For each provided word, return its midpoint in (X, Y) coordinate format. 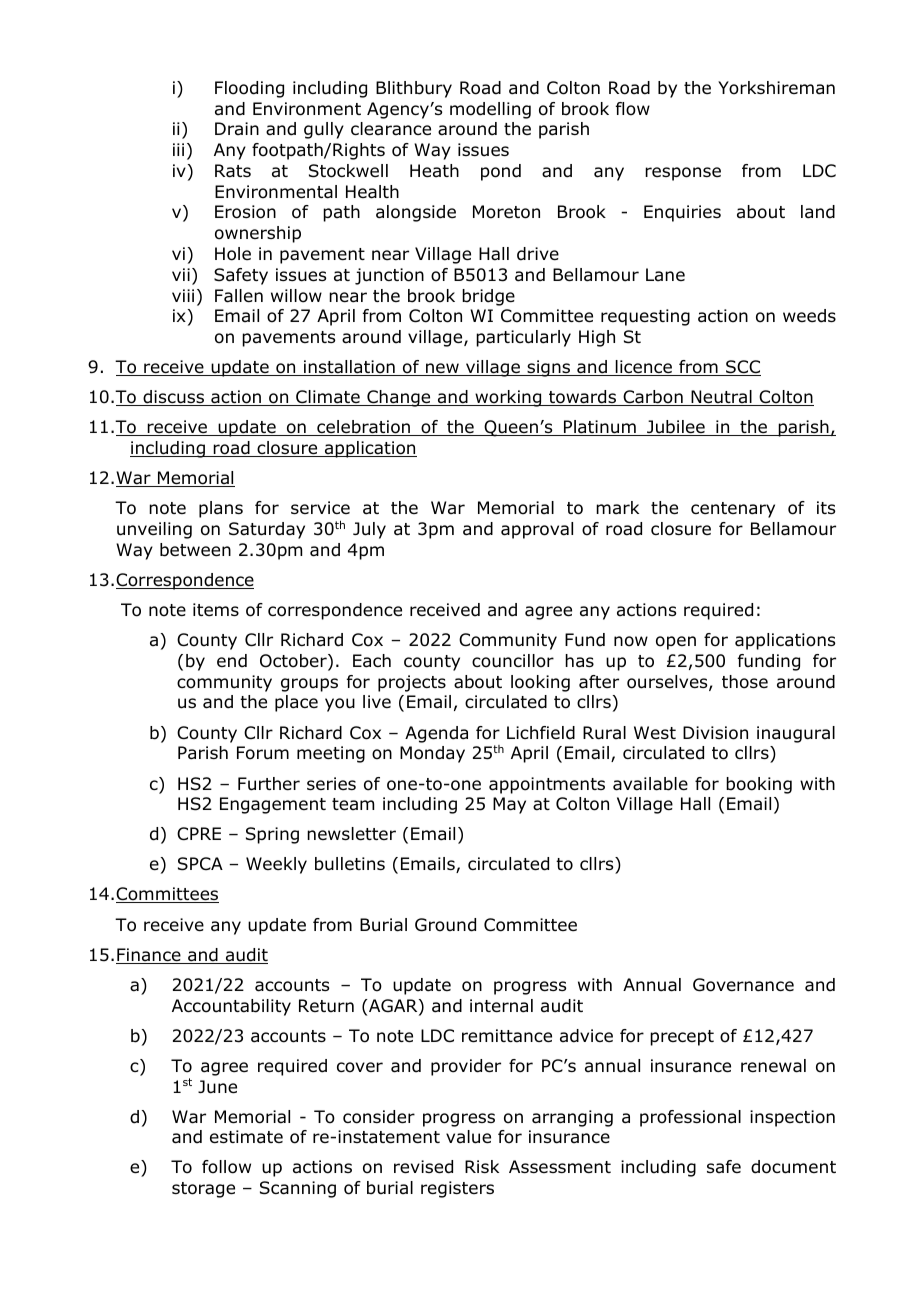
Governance (743, 985)
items (216, 609)
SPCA (200, 864)
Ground (445, 925)
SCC (742, 368)
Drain (237, 128)
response (683, 174)
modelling (490, 110)
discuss (173, 398)
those (745, 682)
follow (226, 1167)
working (508, 398)
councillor (513, 661)
